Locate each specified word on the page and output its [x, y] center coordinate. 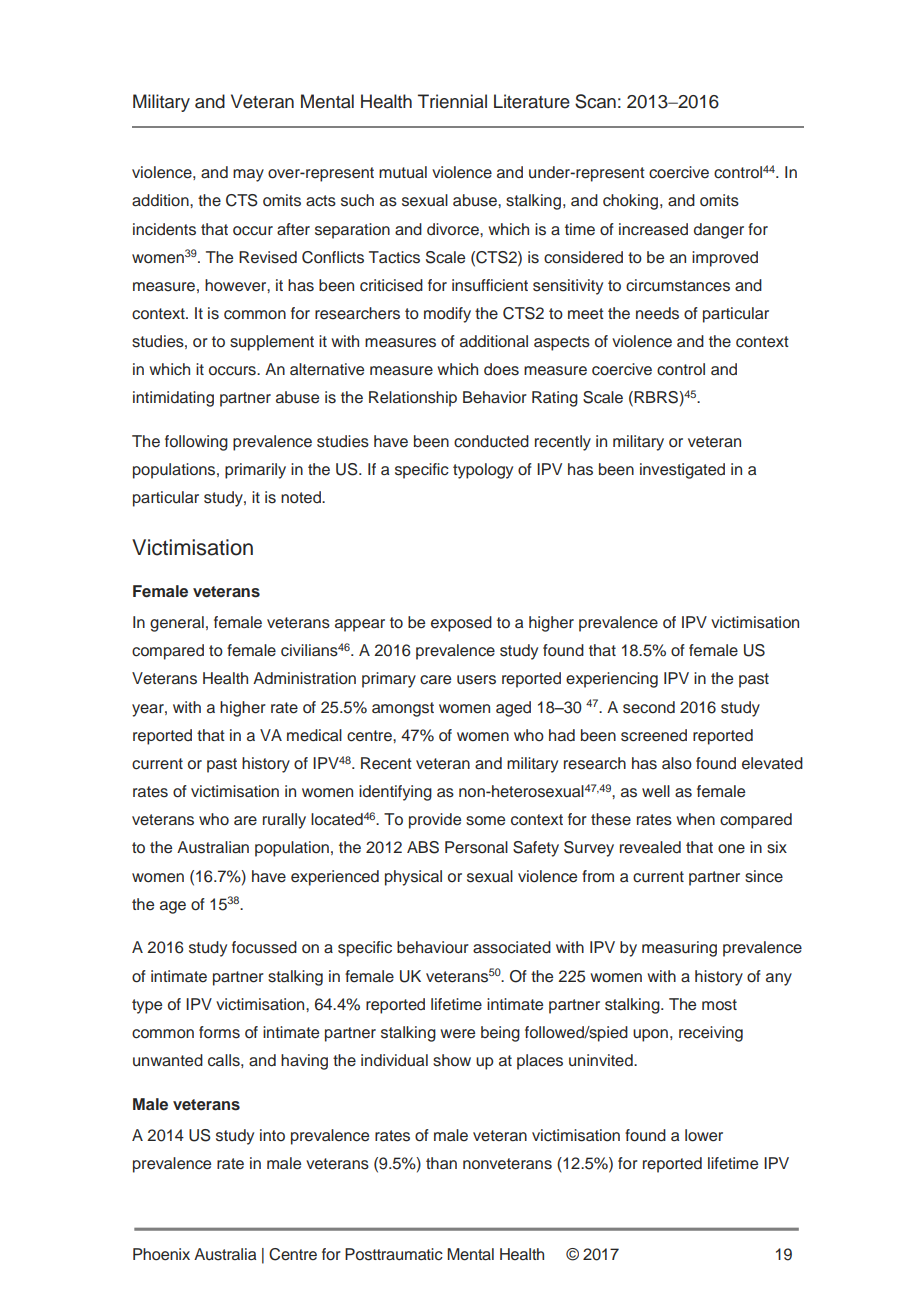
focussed [264, 947]
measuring [679, 949]
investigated [682, 471]
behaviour [433, 947]
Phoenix [161, 1254]
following [196, 443]
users [476, 680]
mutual [403, 172]
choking [632, 202]
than [441, 1163]
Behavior [495, 397]
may [248, 175]
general [177, 624]
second [649, 707]
